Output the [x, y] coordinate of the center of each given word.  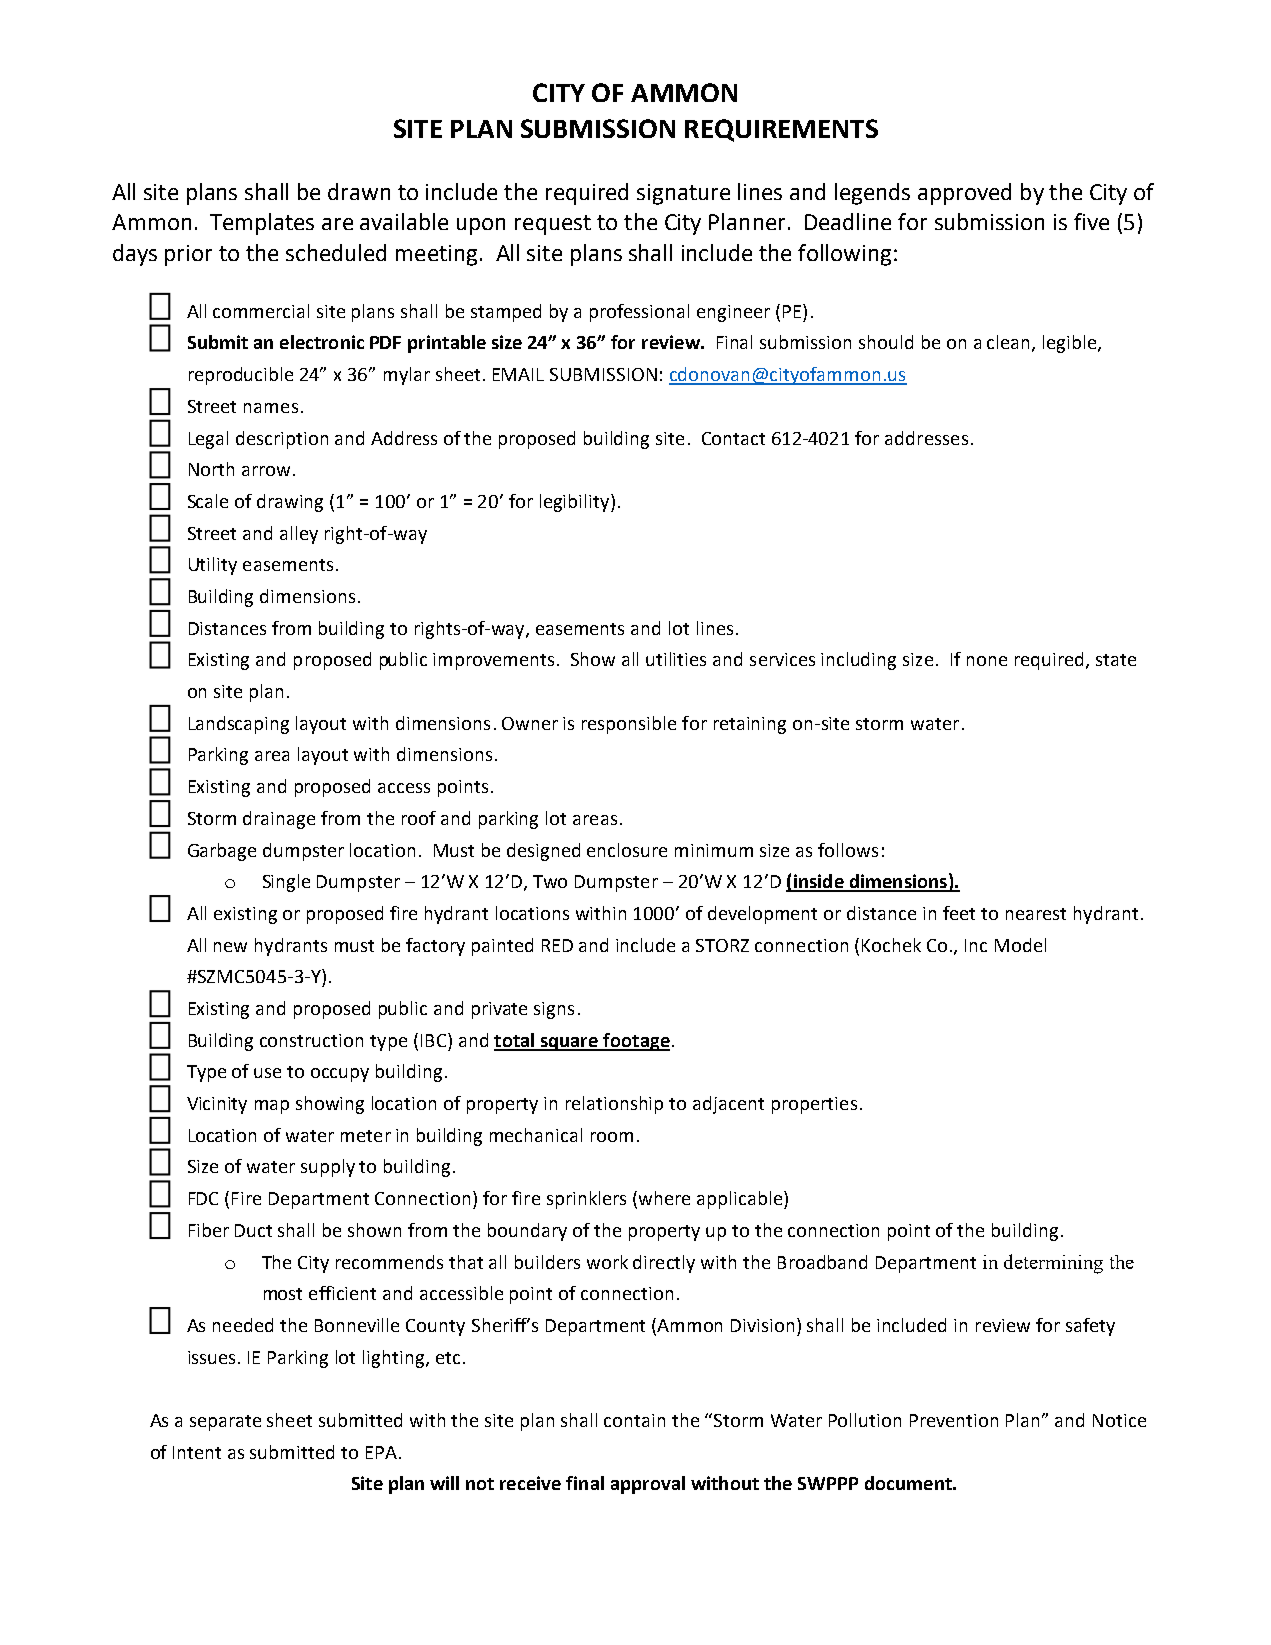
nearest [1036, 914]
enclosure [627, 850]
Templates [262, 224]
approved [964, 194]
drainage [279, 820]
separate [225, 1423]
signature [683, 194]
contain [634, 1420]
